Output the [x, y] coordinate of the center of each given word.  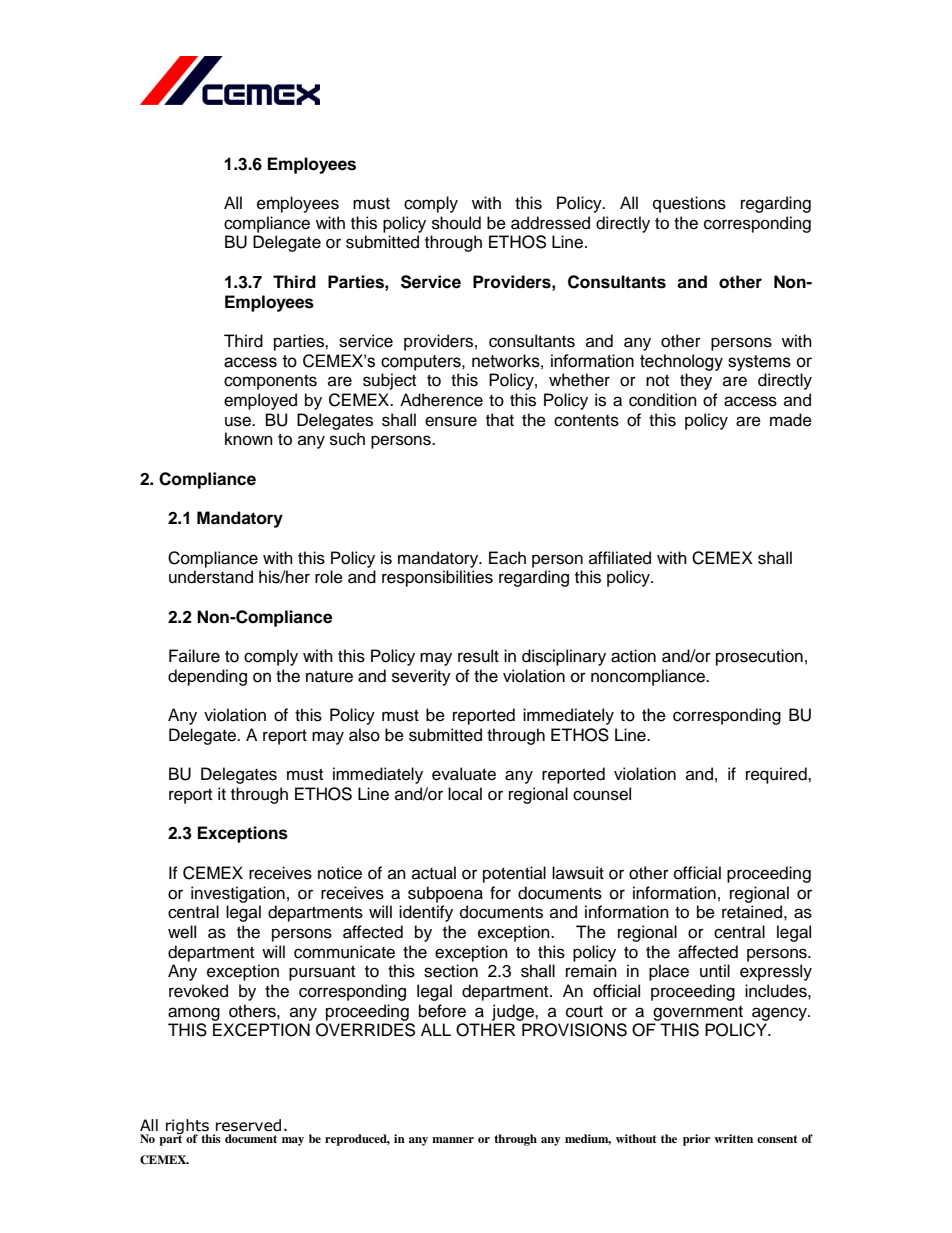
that [500, 420]
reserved [248, 1125]
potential [514, 874]
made [791, 420]
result [478, 656]
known [249, 439]
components [270, 382]
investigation [238, 894]
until [715, 971]
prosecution [759, 657]
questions [689, 204]
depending [207, 677]
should [456, 223]
